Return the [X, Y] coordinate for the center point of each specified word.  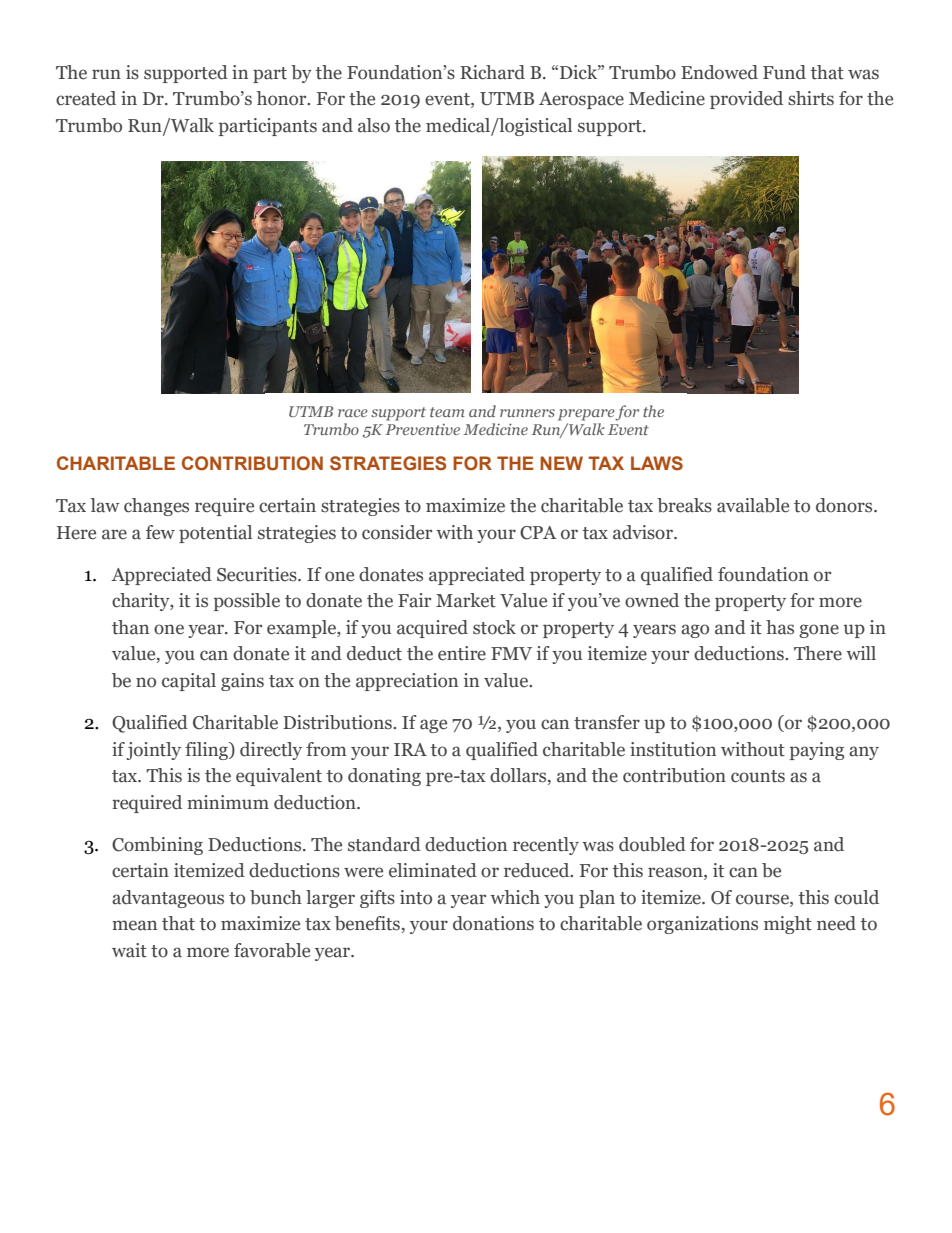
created [86, 98]
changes [156, 507]
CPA [538, 533]
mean [134, 925]
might [788, 925]
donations [493, 923]
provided [746, 100]
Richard [492, 72]
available [753, 505]
